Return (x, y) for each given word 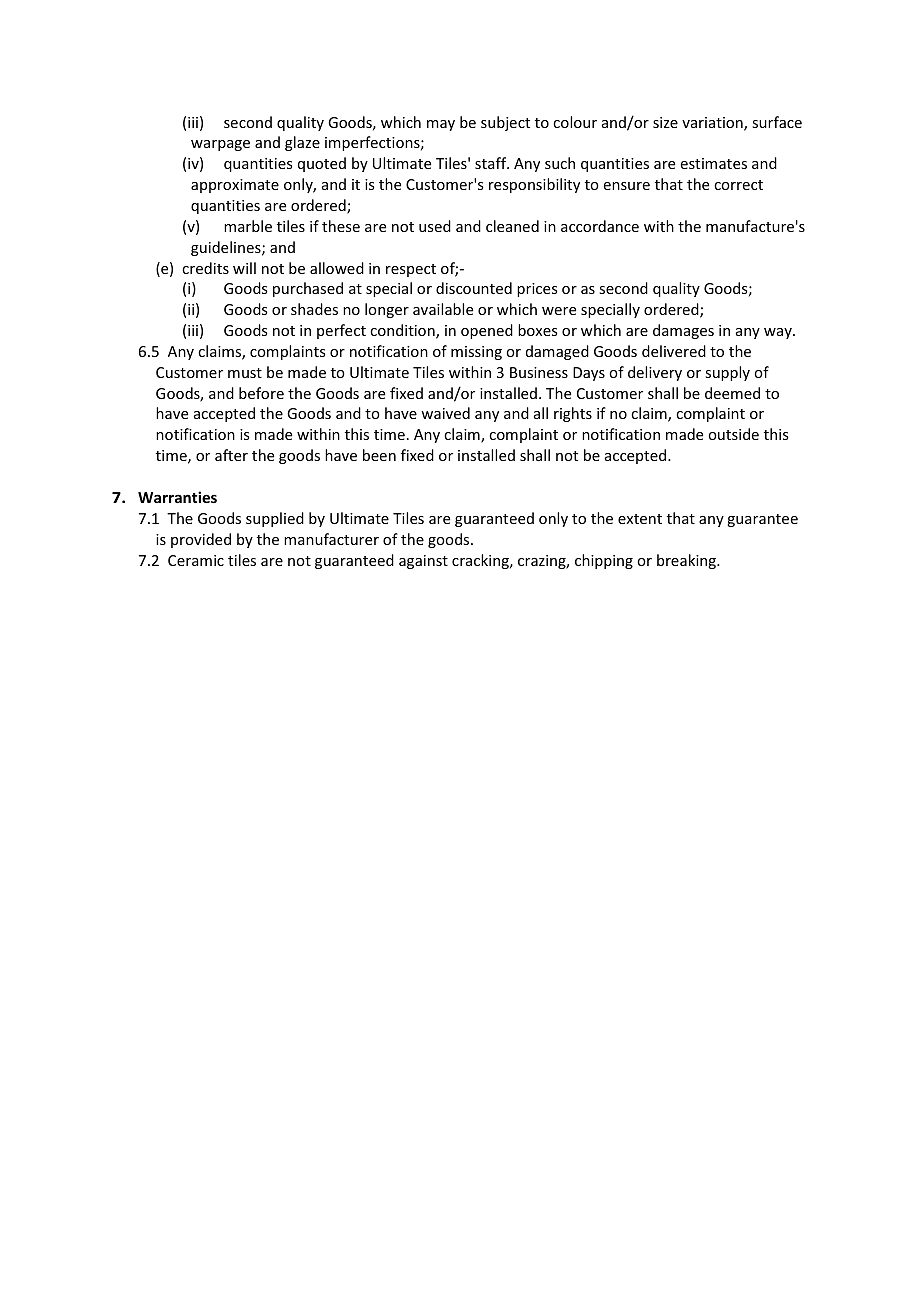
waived (445, 413)
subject (505, 123)
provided (201, 540)
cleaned (512, 226)
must (245, 373)
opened (487, 331)
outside (733, 434)
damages (683, 331)
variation (713, 124)
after (231, 455)
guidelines (227, 248)
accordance (600, 226)
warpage (220, 145)
